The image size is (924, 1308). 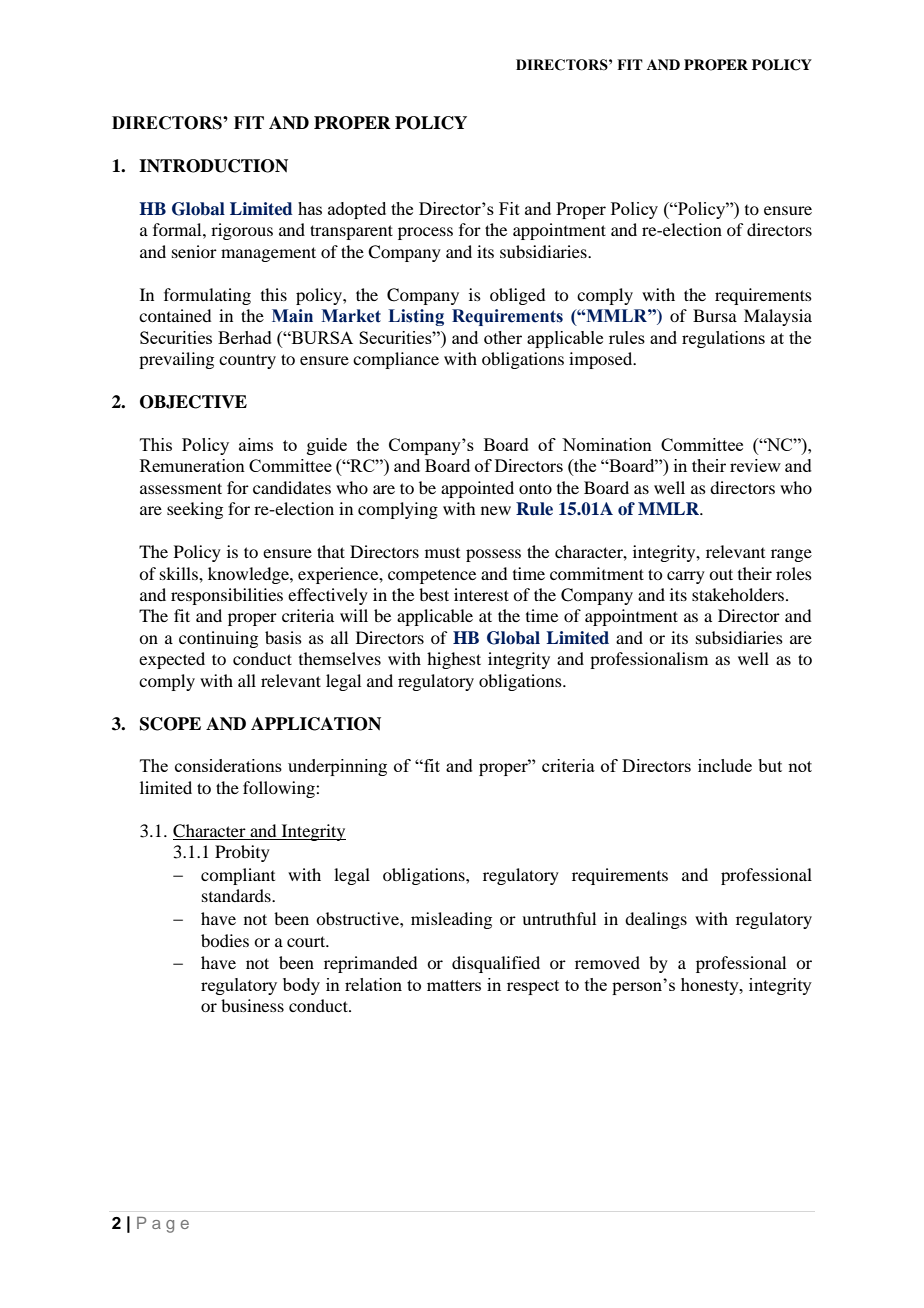 I want to click on process, so click(x=425, y=233).
